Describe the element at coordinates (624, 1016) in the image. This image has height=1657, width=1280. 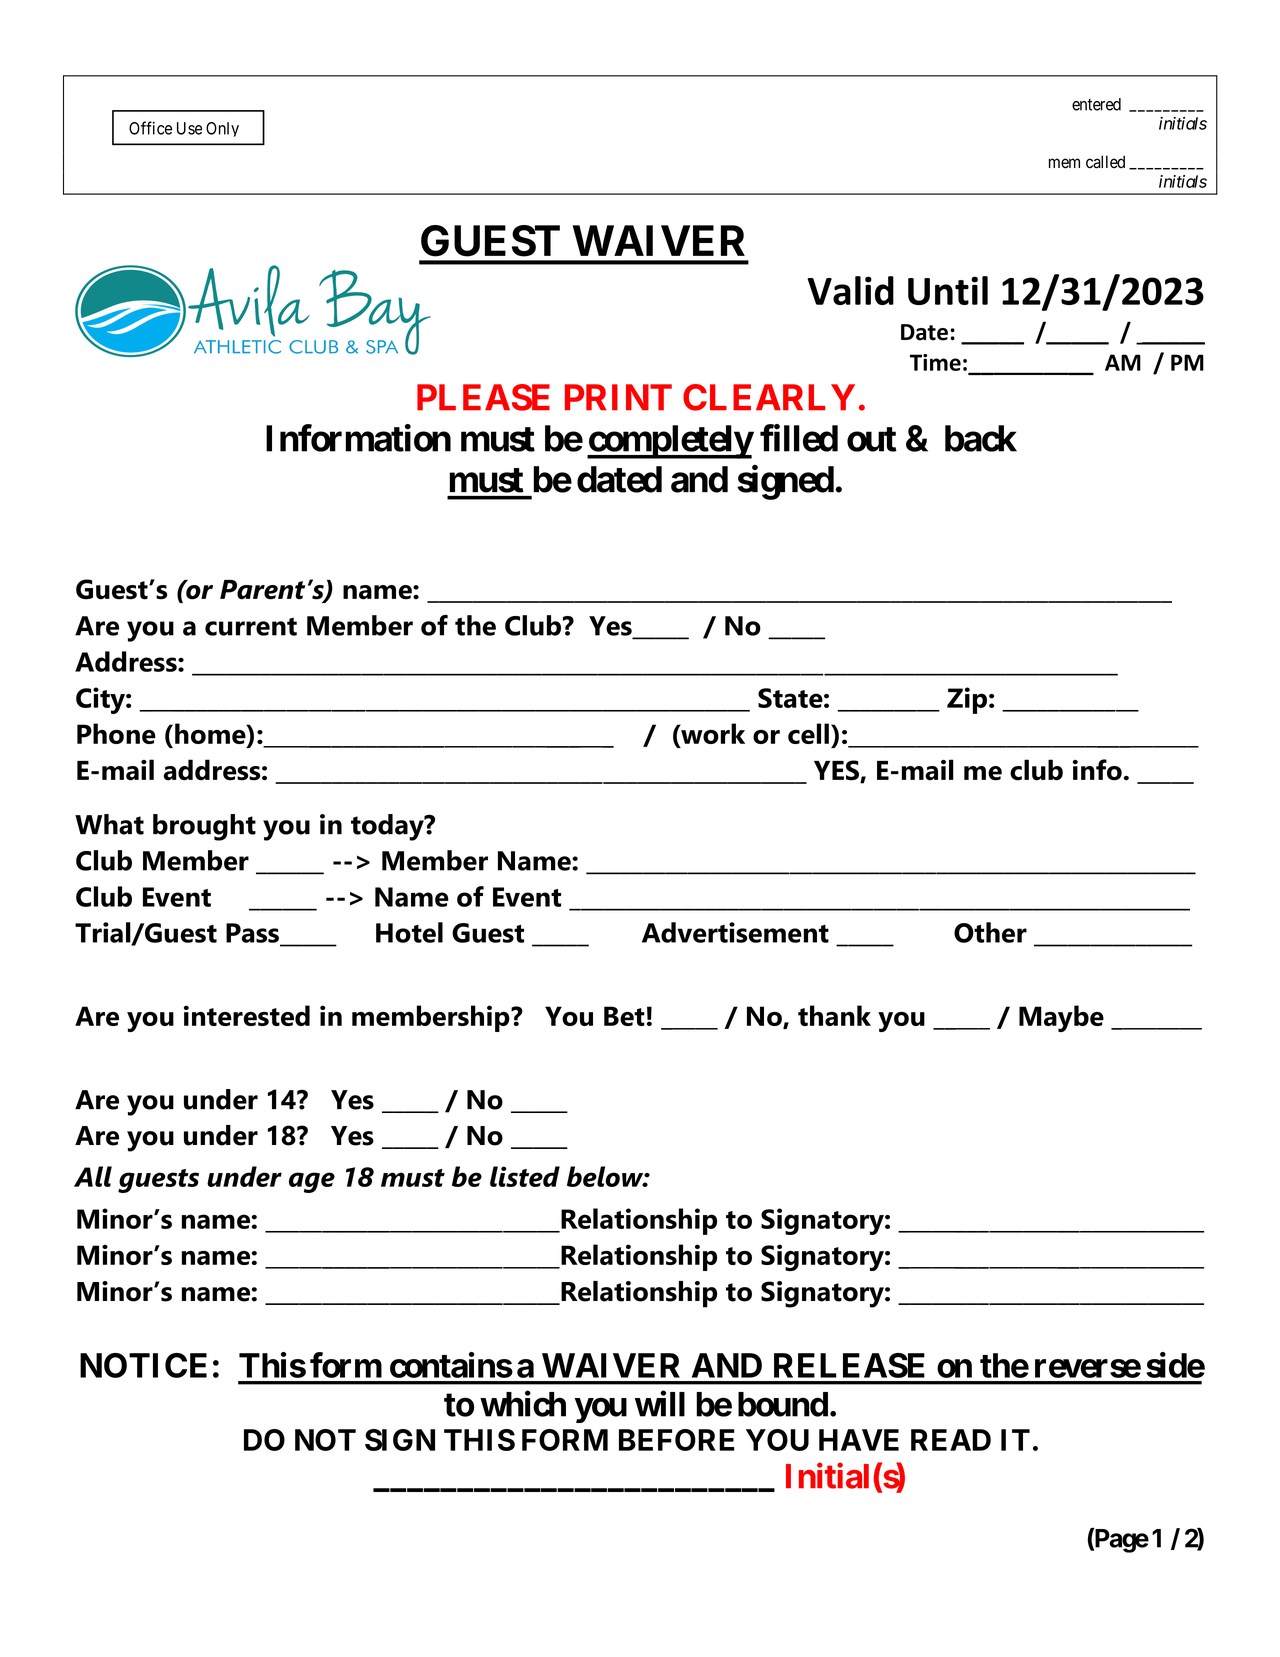
I see `Bet` at that location.
